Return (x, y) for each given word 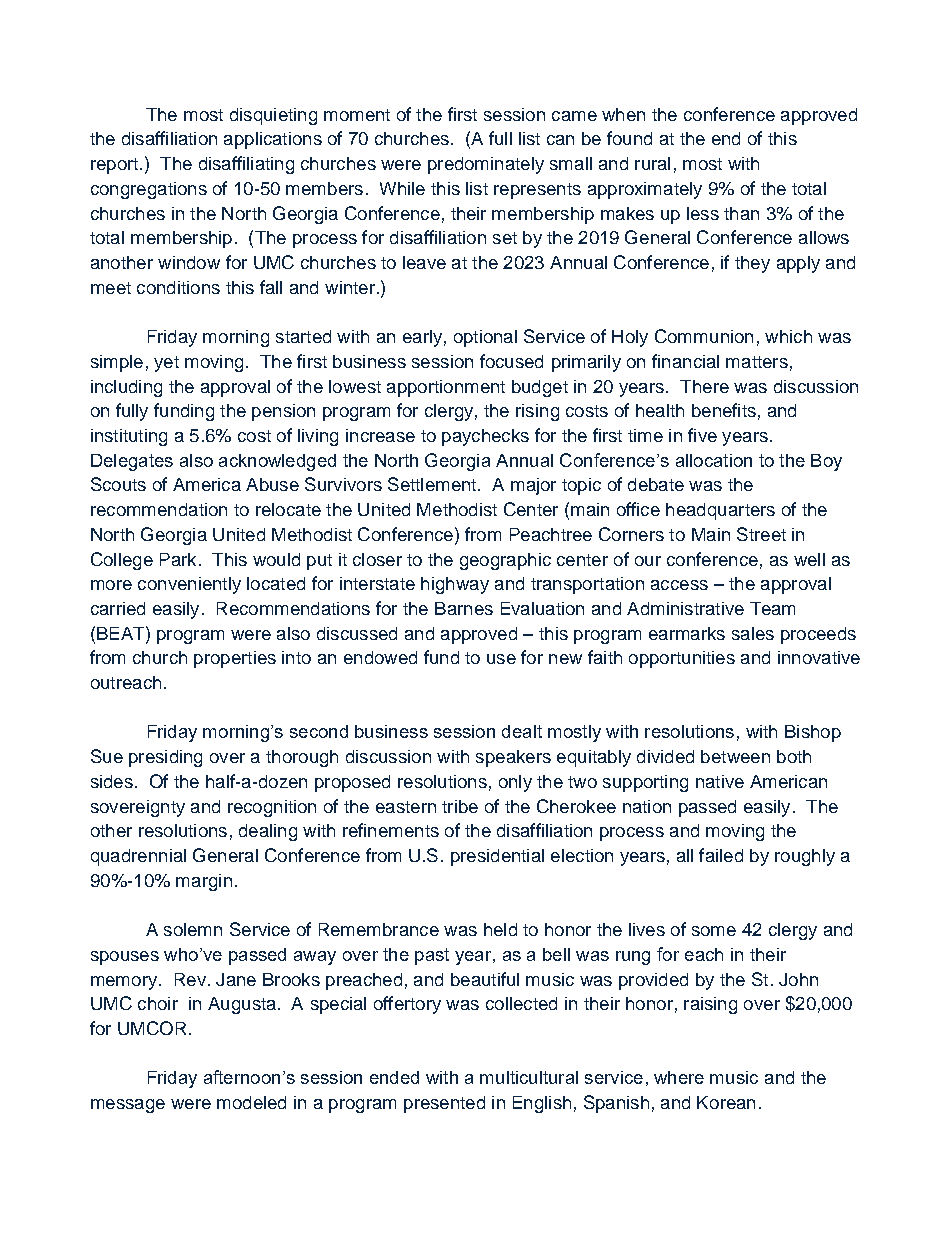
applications (273, 140)
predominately (486, 165)
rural (652, 163)
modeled (251, 1102)
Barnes (464, 608)
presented (444, 1104)
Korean (726, 1102)
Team (772, 608)
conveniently (189, 585)
